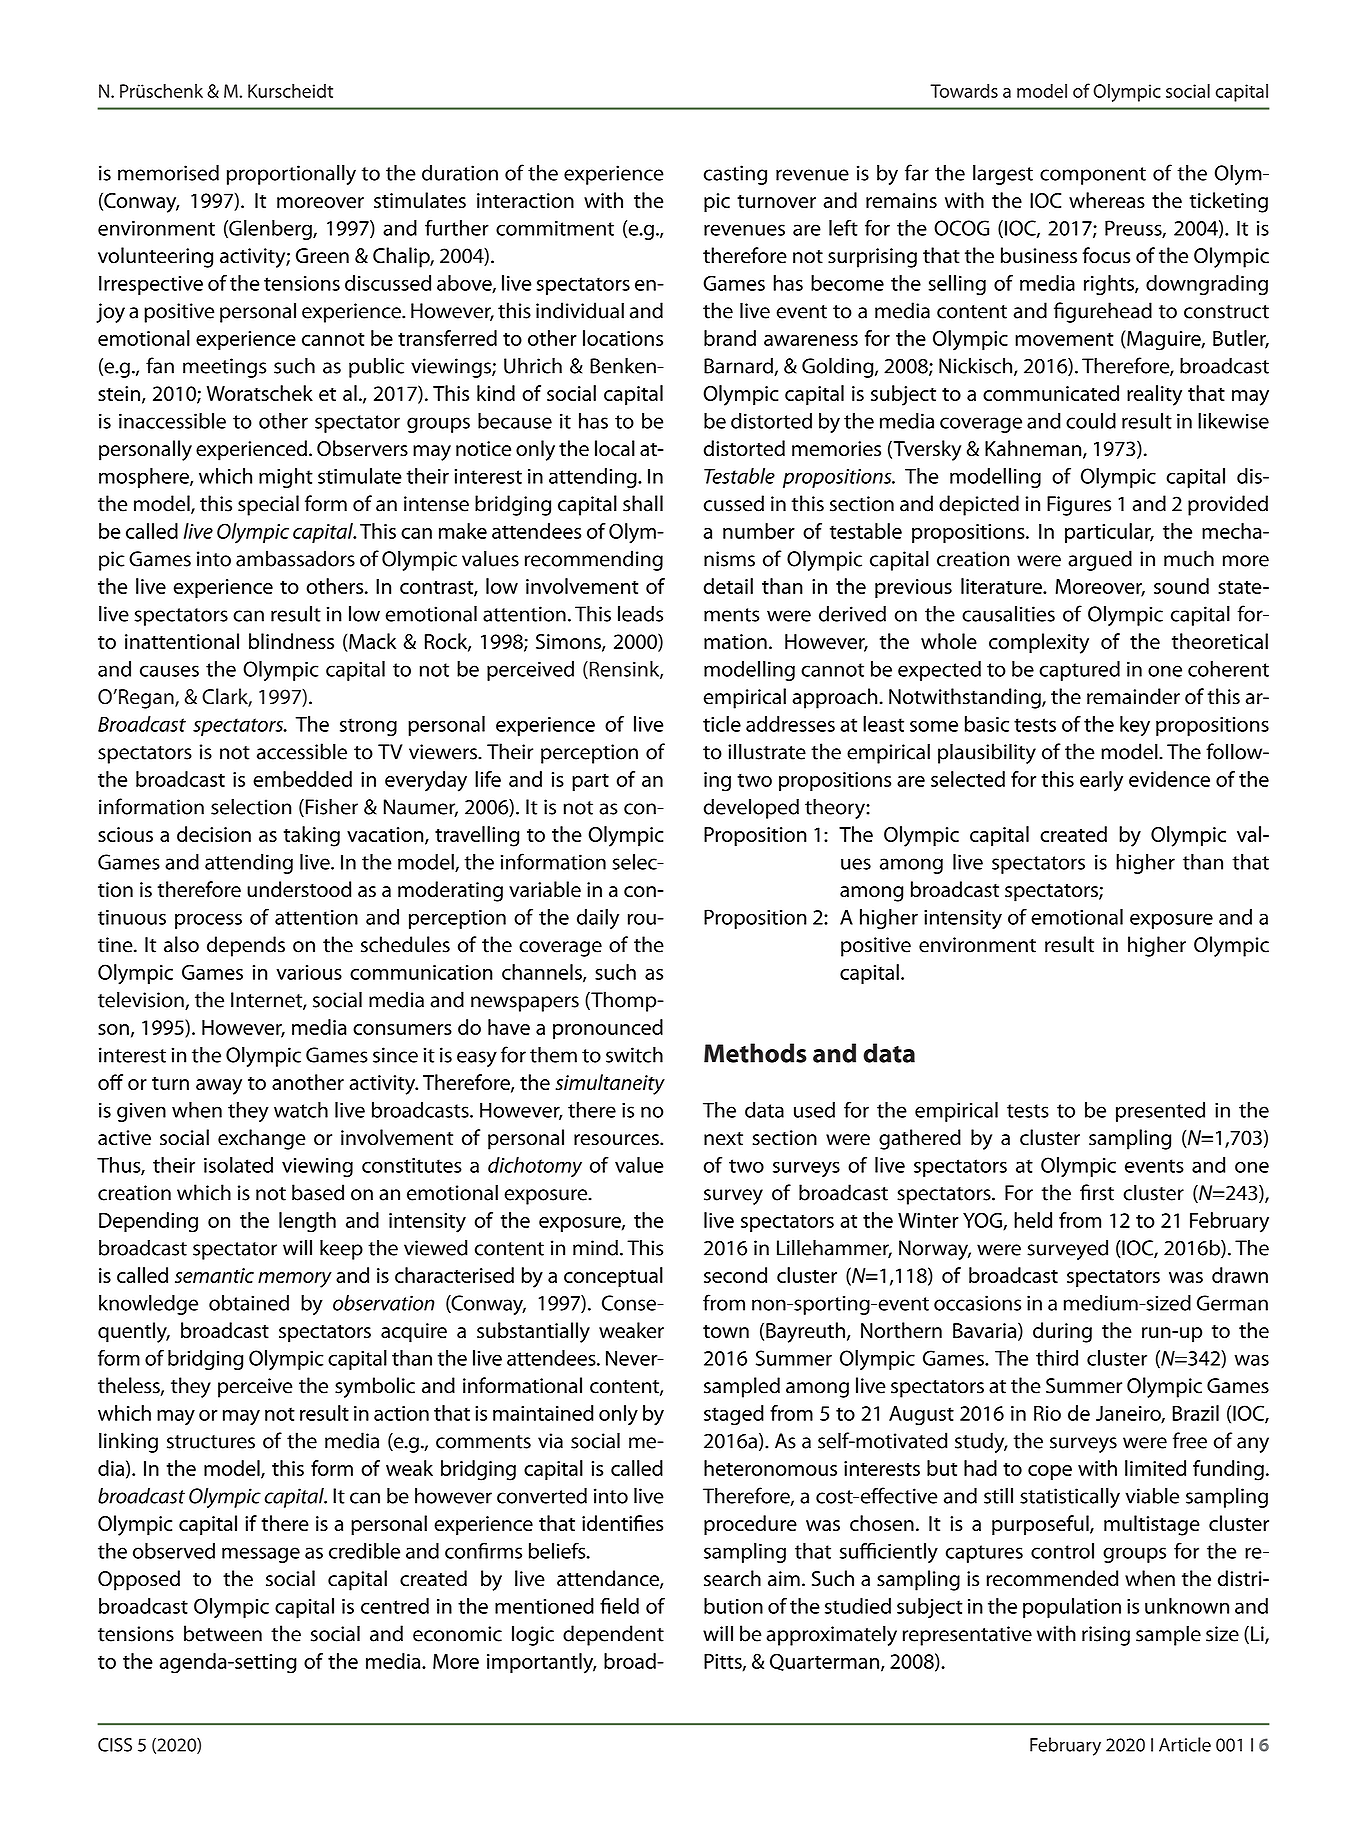  Describe the element at coordinates (268, 505) in the image. I see `special` at that location.
